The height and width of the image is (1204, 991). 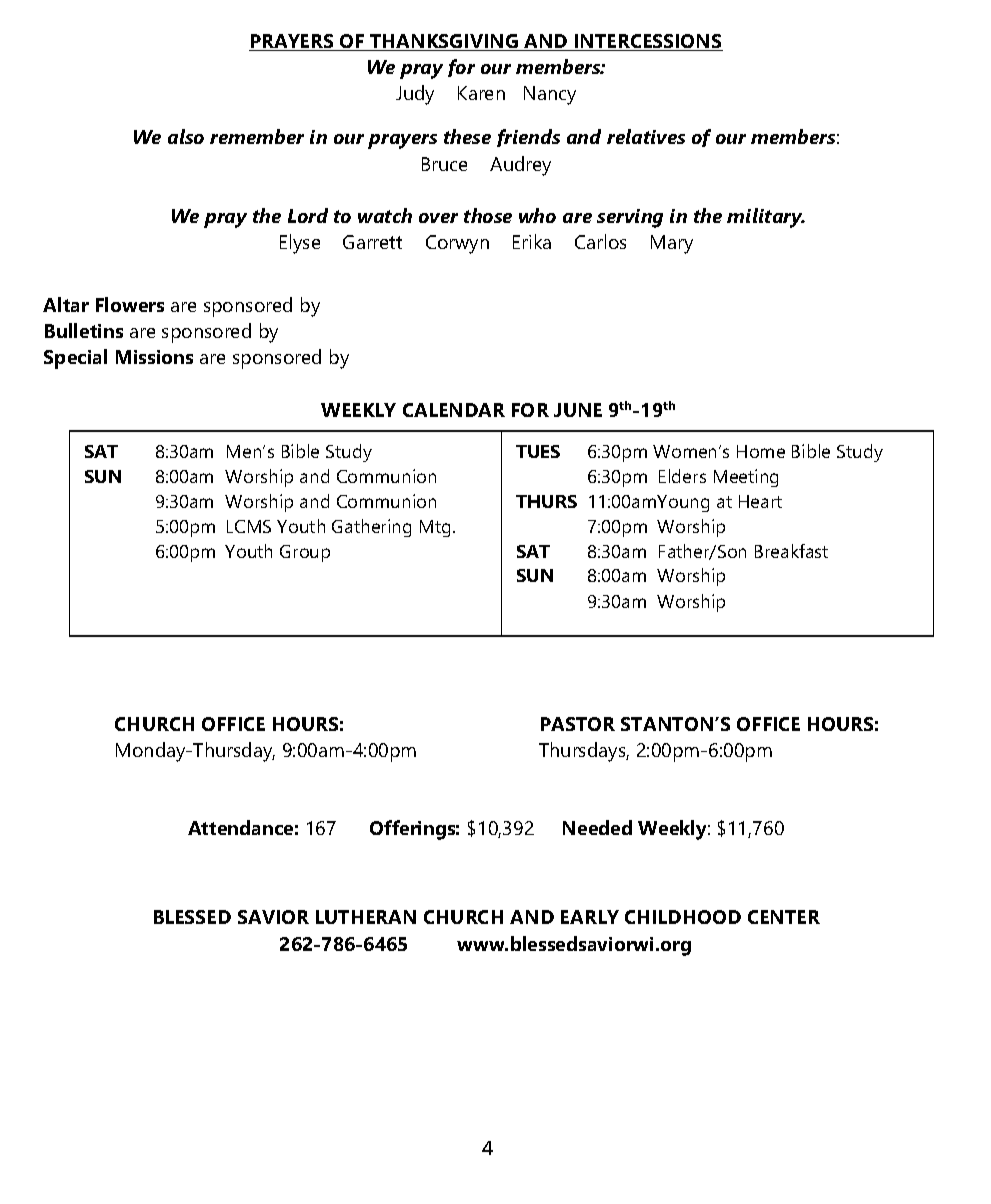 I want to click on Mtg, so click(x=435, y=528).
